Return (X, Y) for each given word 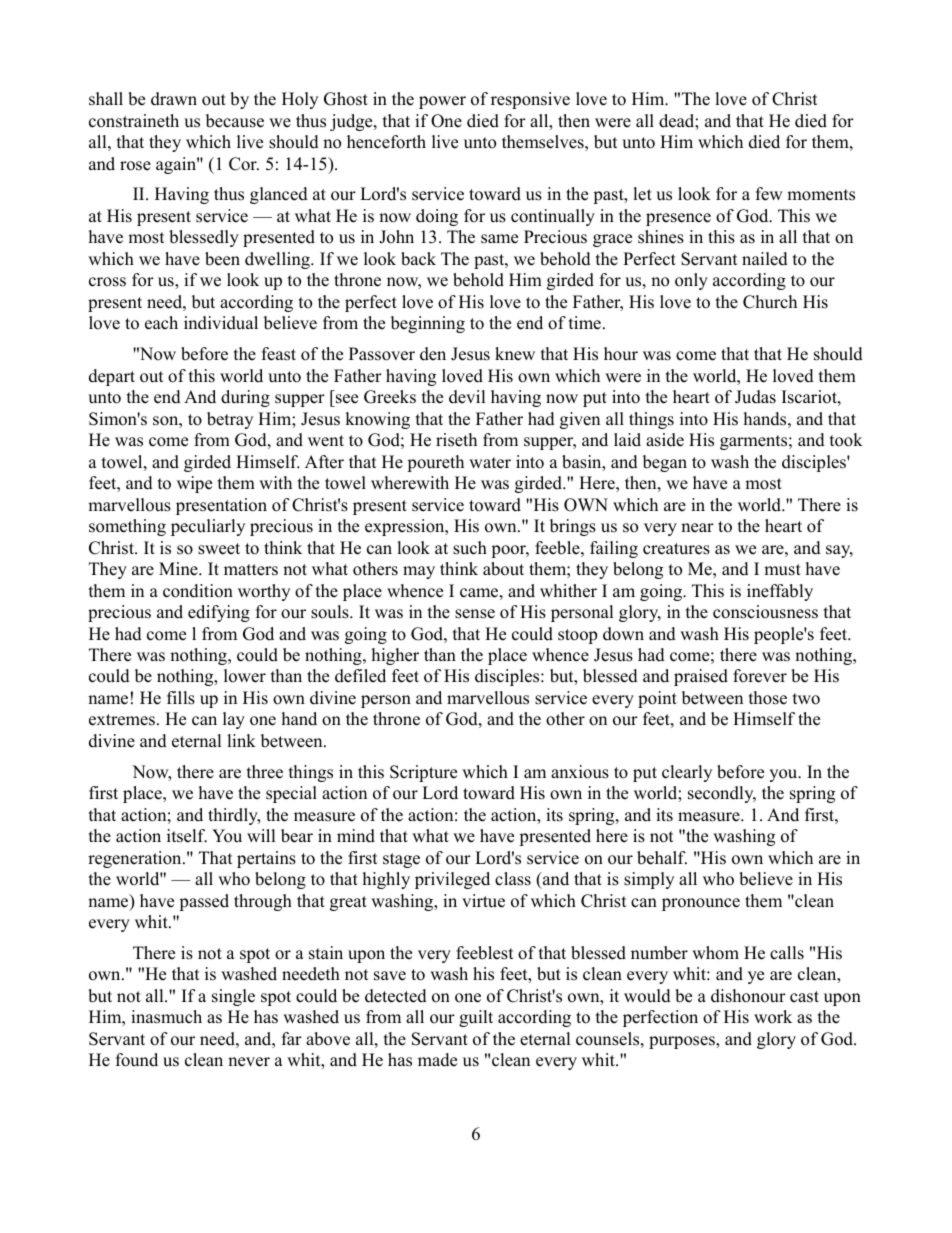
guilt (476, 1018)
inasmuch (166, 1017)
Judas (755, 397)
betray (230, 420)
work (773, 1017)
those (768, 698)
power (442, 102)
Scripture (423, 773)
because (235, 121)
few (769, 194)
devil (467, 397)
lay (234, 720)
